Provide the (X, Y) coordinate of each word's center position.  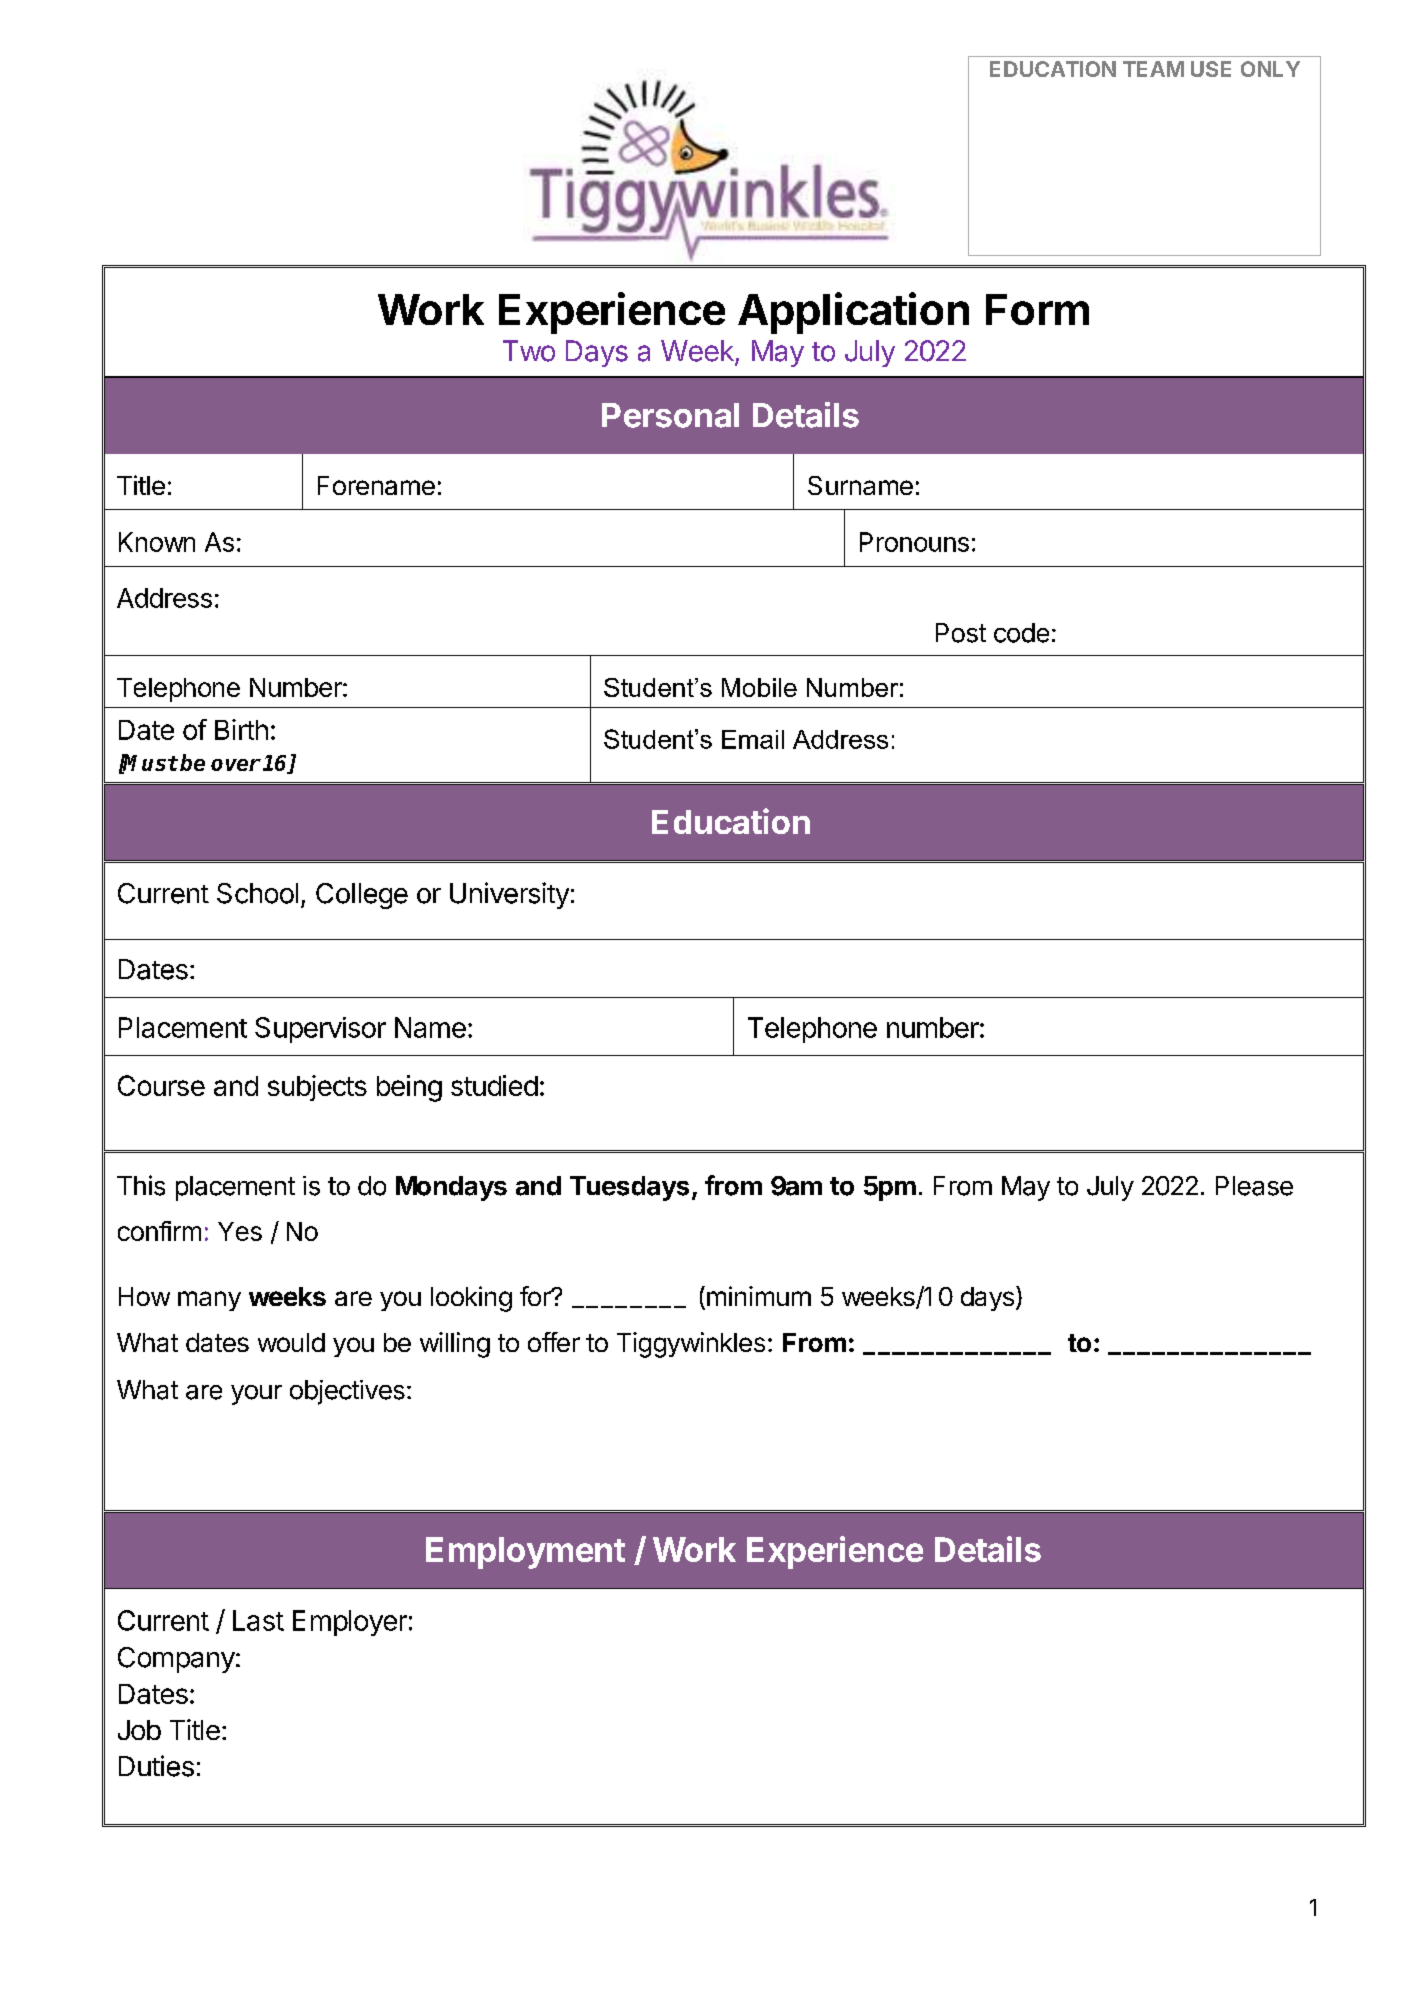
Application (853, 313)
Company (176, 1660)
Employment (525, 1553)
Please (1254, 1186)
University (509, 895)
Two (529, 351)
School (257, 893)
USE (1211, 69)
